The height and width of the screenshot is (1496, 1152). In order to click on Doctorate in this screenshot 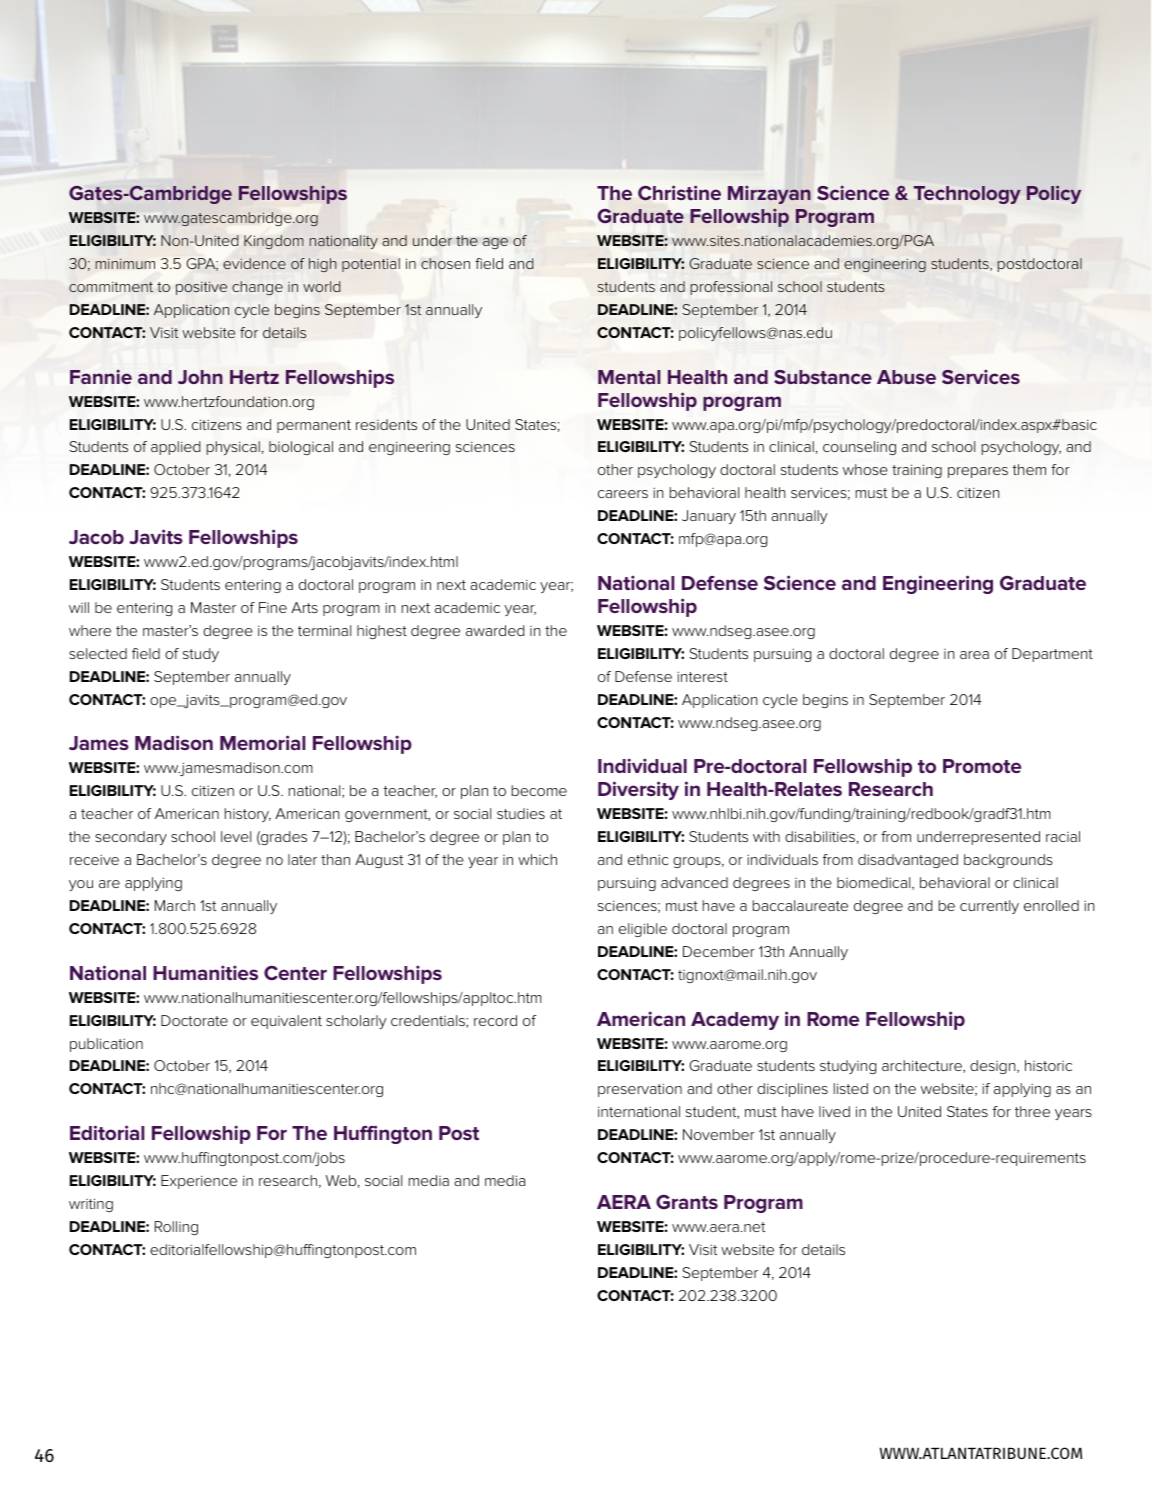, I will do `click(194, 1020)`.
